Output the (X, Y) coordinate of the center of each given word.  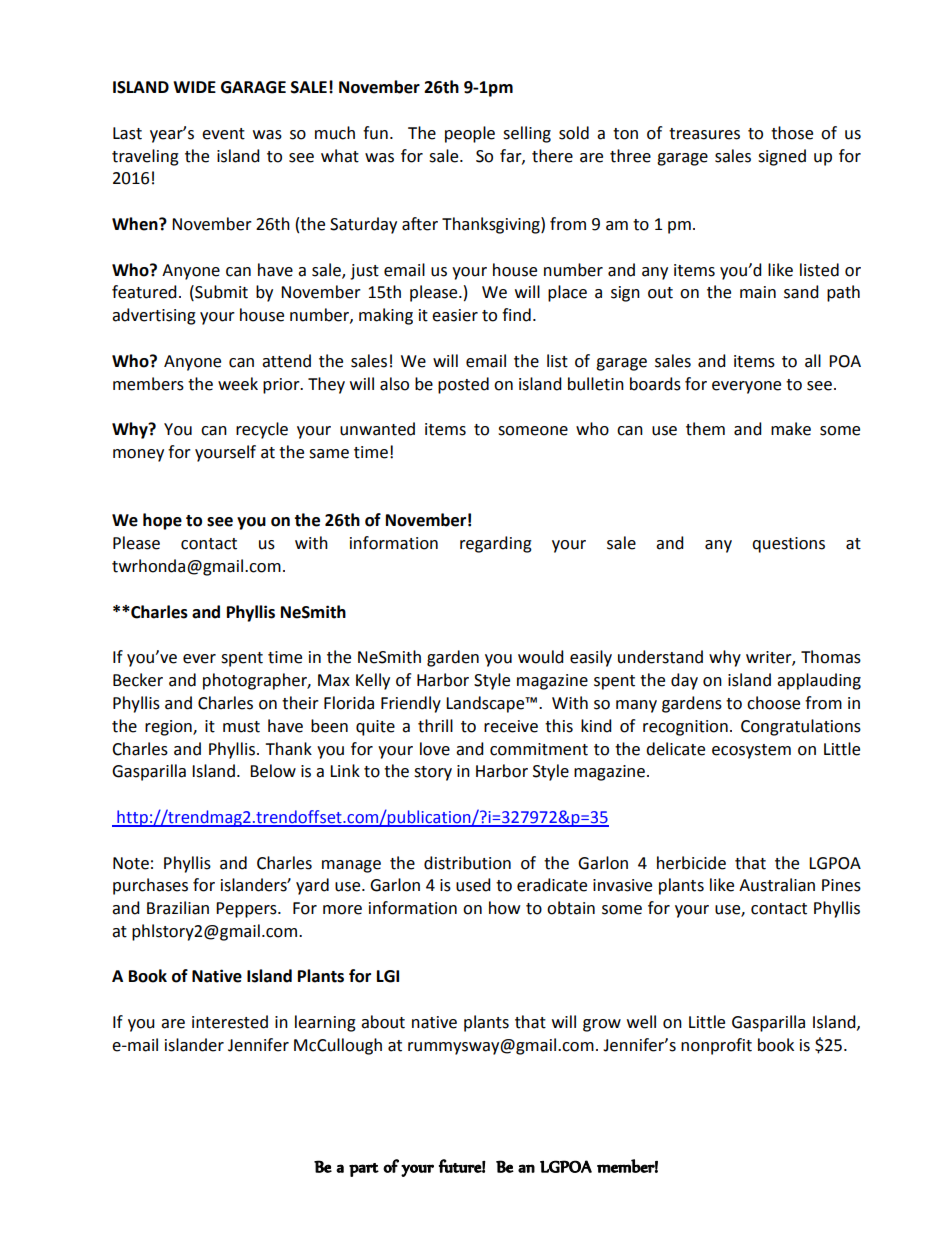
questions (788, 545)
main (758, 292)
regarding (496, 544)
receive (511, 726)
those (792, 133)
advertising (154, 316)
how (504, 908)
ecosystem (751, 751)
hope (162, 521)
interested (230, 1022)
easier (455, 315)
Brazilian (178, 908)
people (470, 134)
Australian (777, 885)
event (223, 134)
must (241, 727)
